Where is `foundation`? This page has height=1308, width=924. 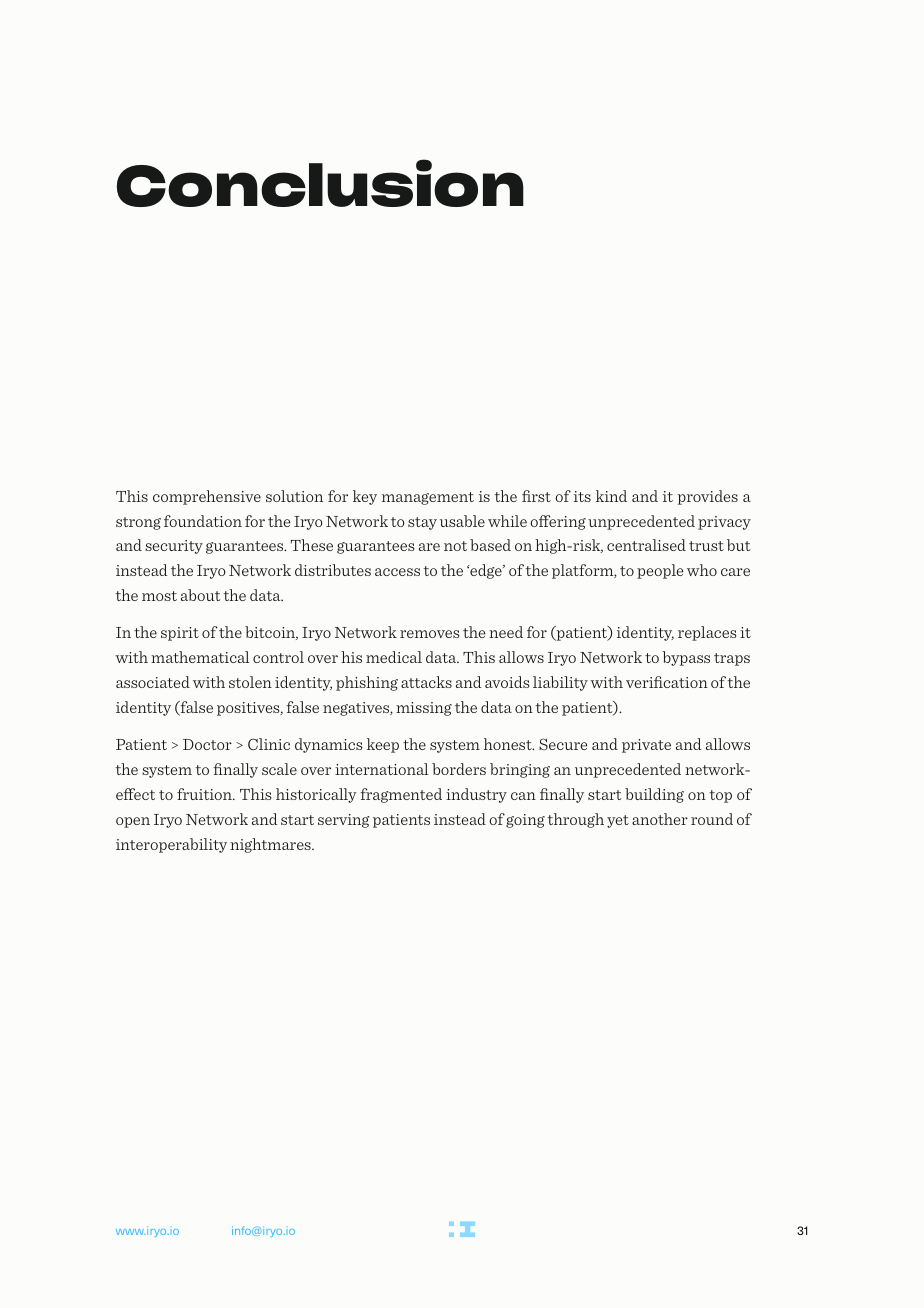
foundation is located at coordinates (203, 521).
